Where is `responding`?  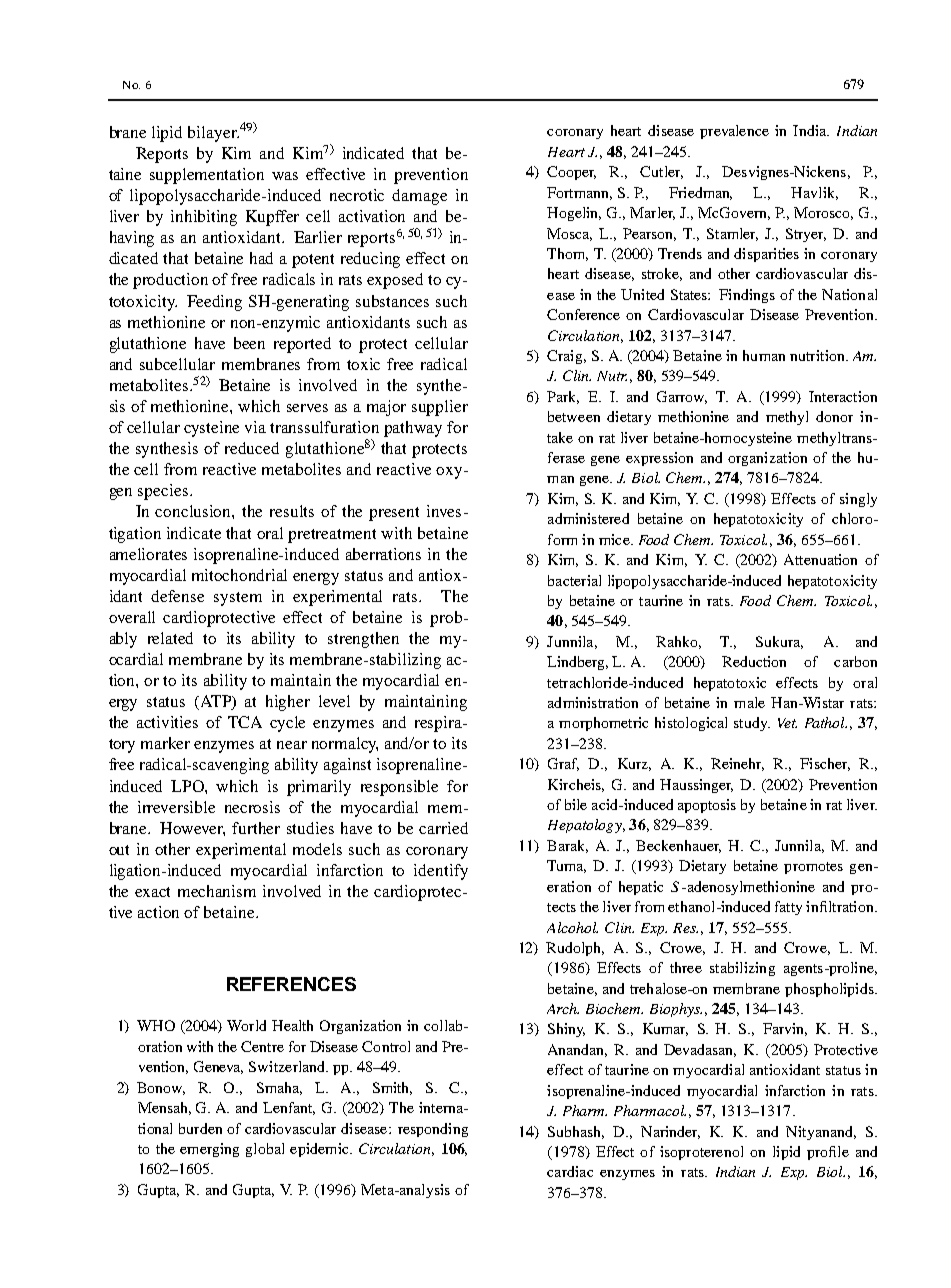 responding is located at coordinates (433, 1130).
